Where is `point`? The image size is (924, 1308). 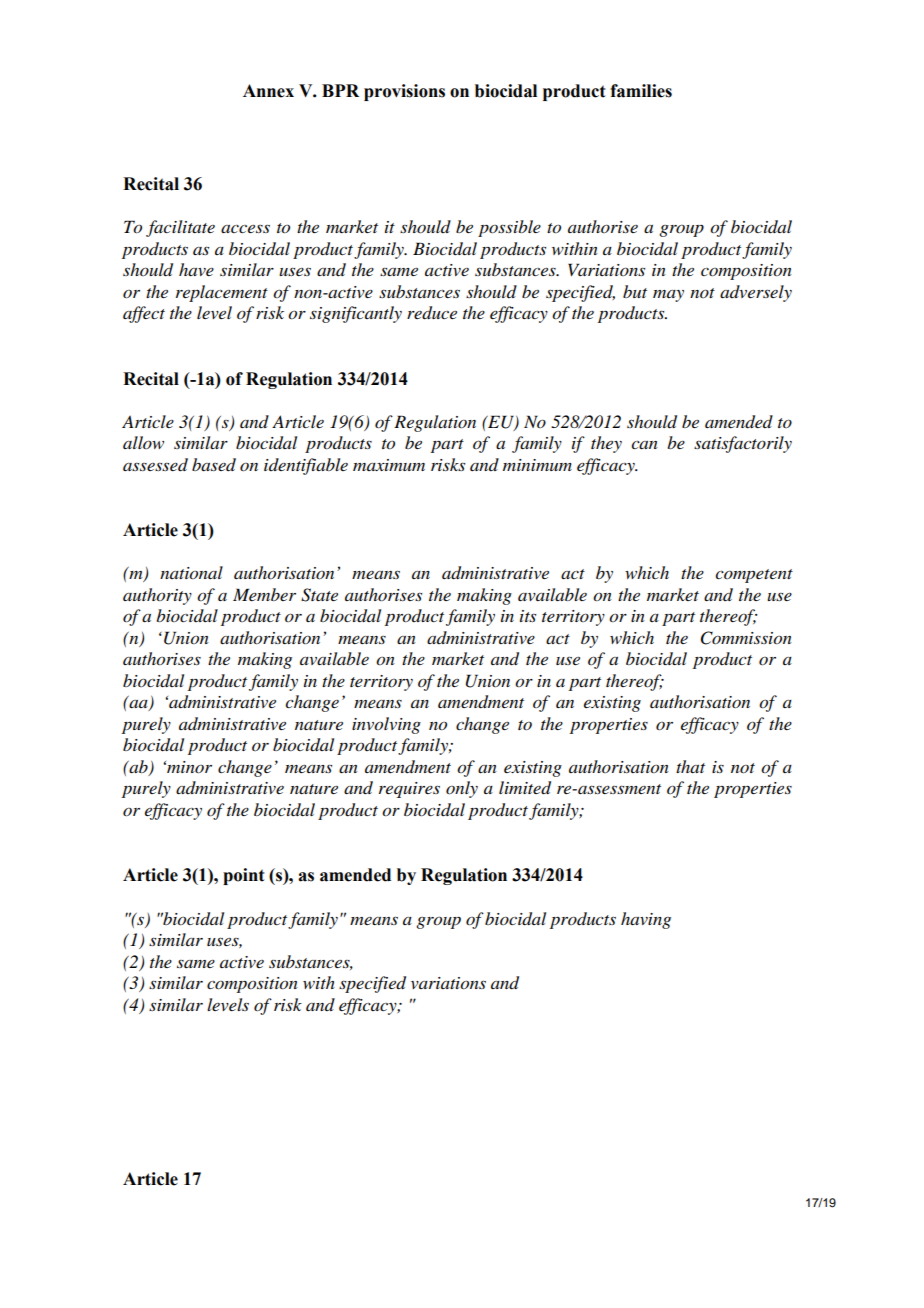
point is located at coordinates (243, 876).
